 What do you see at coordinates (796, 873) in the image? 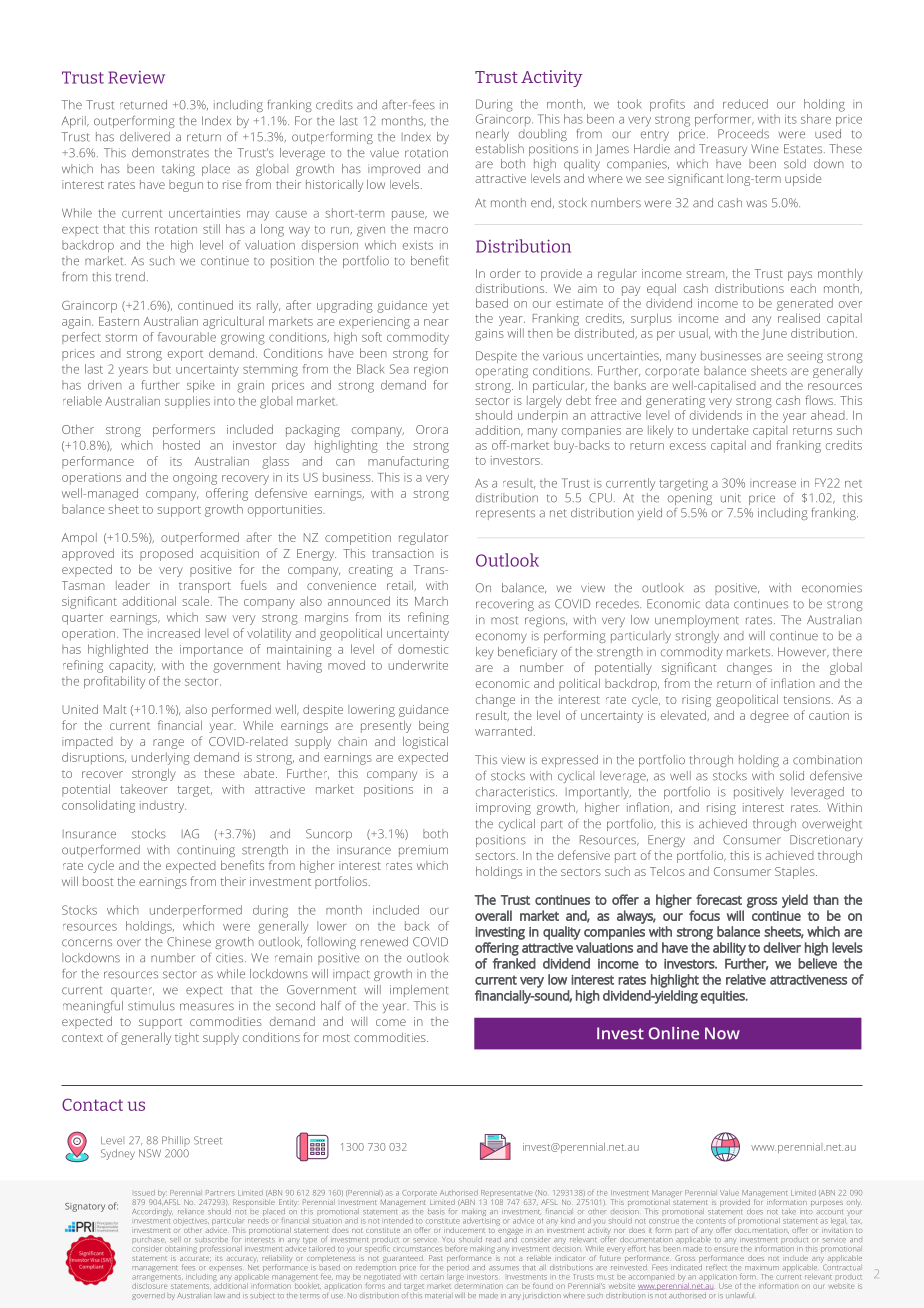
I see `Staples` at bounding box center [796, 873].
